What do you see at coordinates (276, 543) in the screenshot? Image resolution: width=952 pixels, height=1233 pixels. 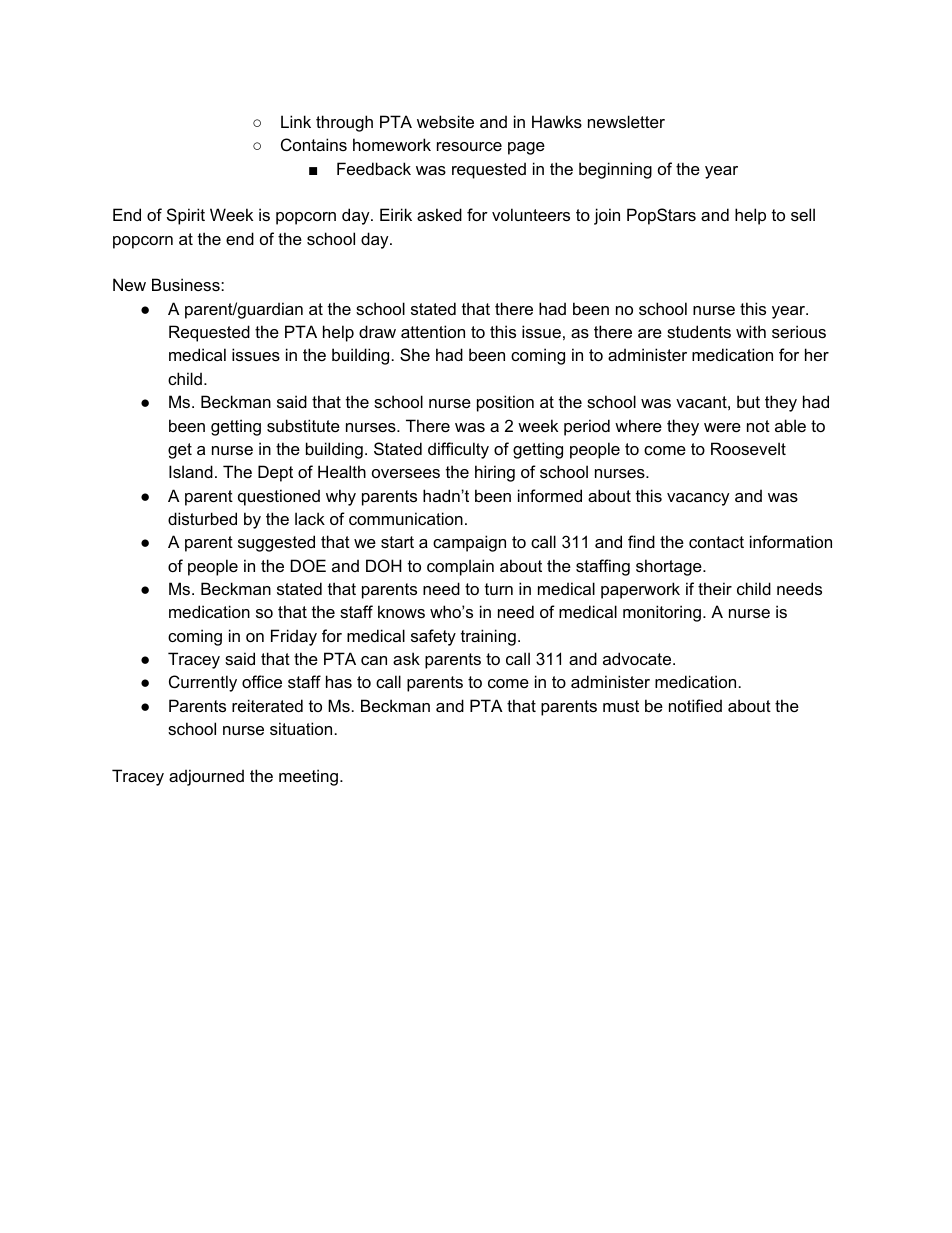 I see `suggested` at bounding box center [276, 543].
